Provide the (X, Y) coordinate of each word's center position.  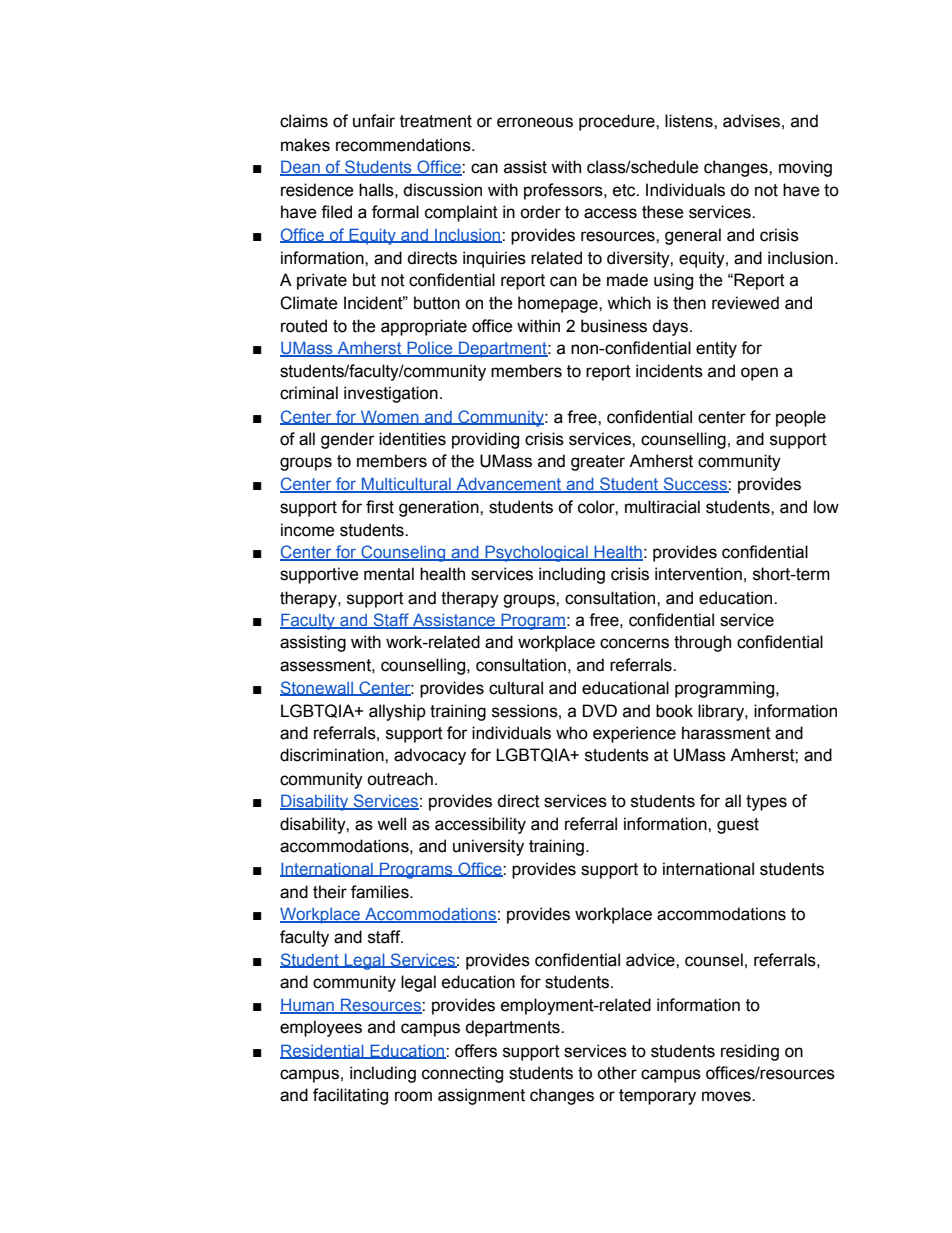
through (702, 643)
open (759, 374)
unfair (374, 121)
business (614, 326)
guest (738, 826)
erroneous (535, 122)
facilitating (350, 1096)
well (391, 824)
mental (389, 574)
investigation (391, 394)
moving (805, 168)
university (488, 847)
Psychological (536, 553)
